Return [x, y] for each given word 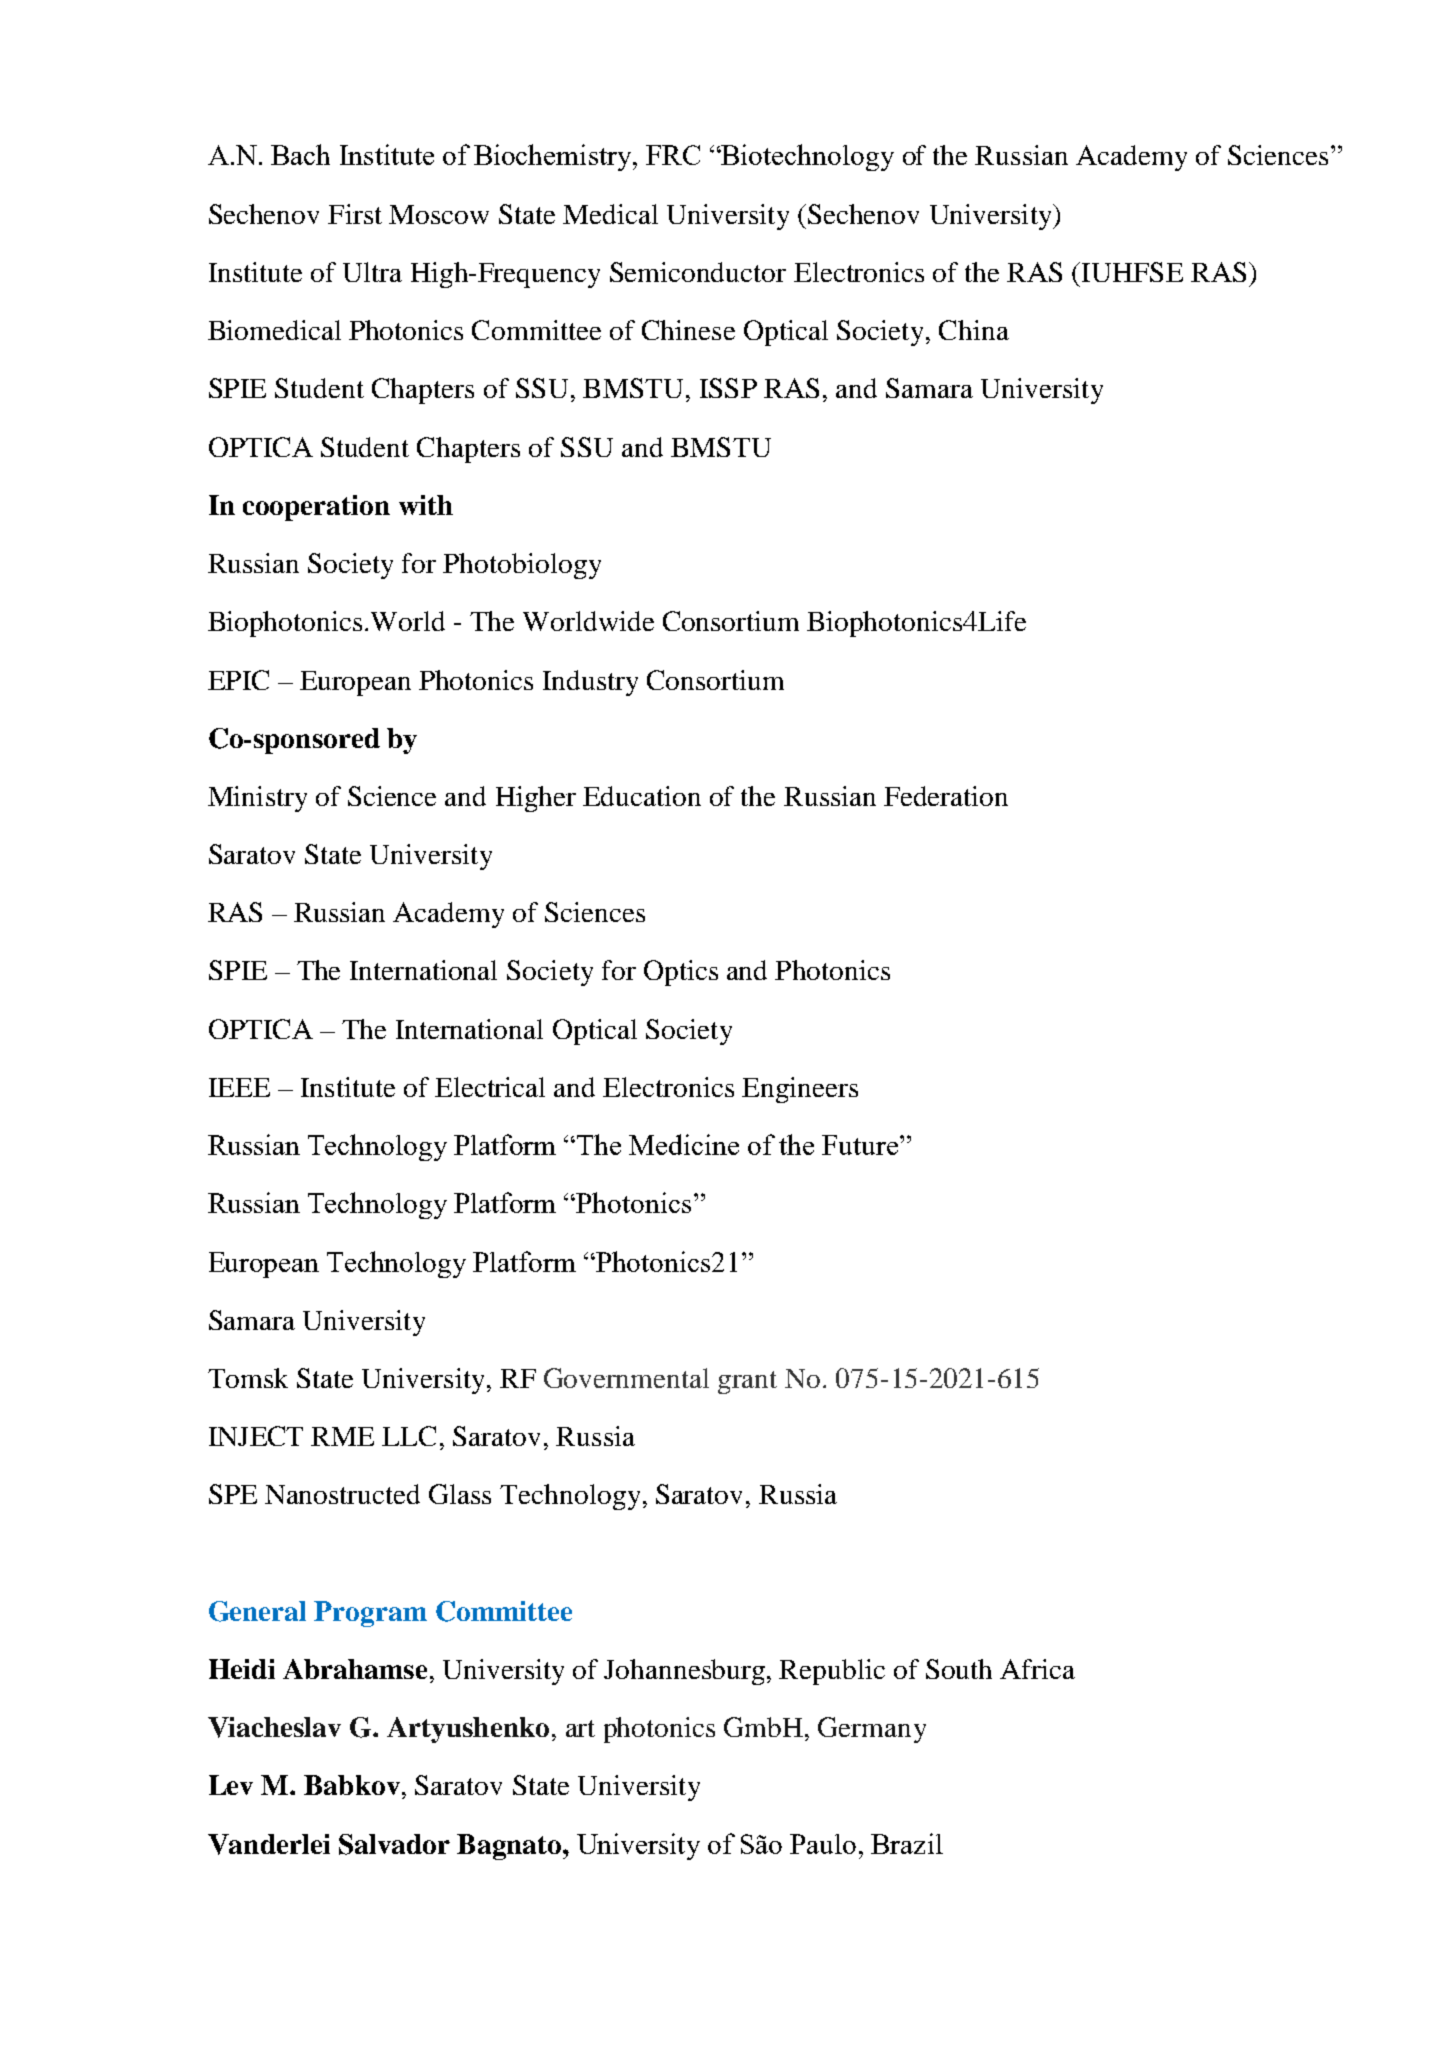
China [974, 330]
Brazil [907, 1843]
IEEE [239, 1087]
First [355, 214]
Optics [681, 973]
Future [860, 1145]
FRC [673, 155]
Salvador [394, 1844]
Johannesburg [686, 1672]
